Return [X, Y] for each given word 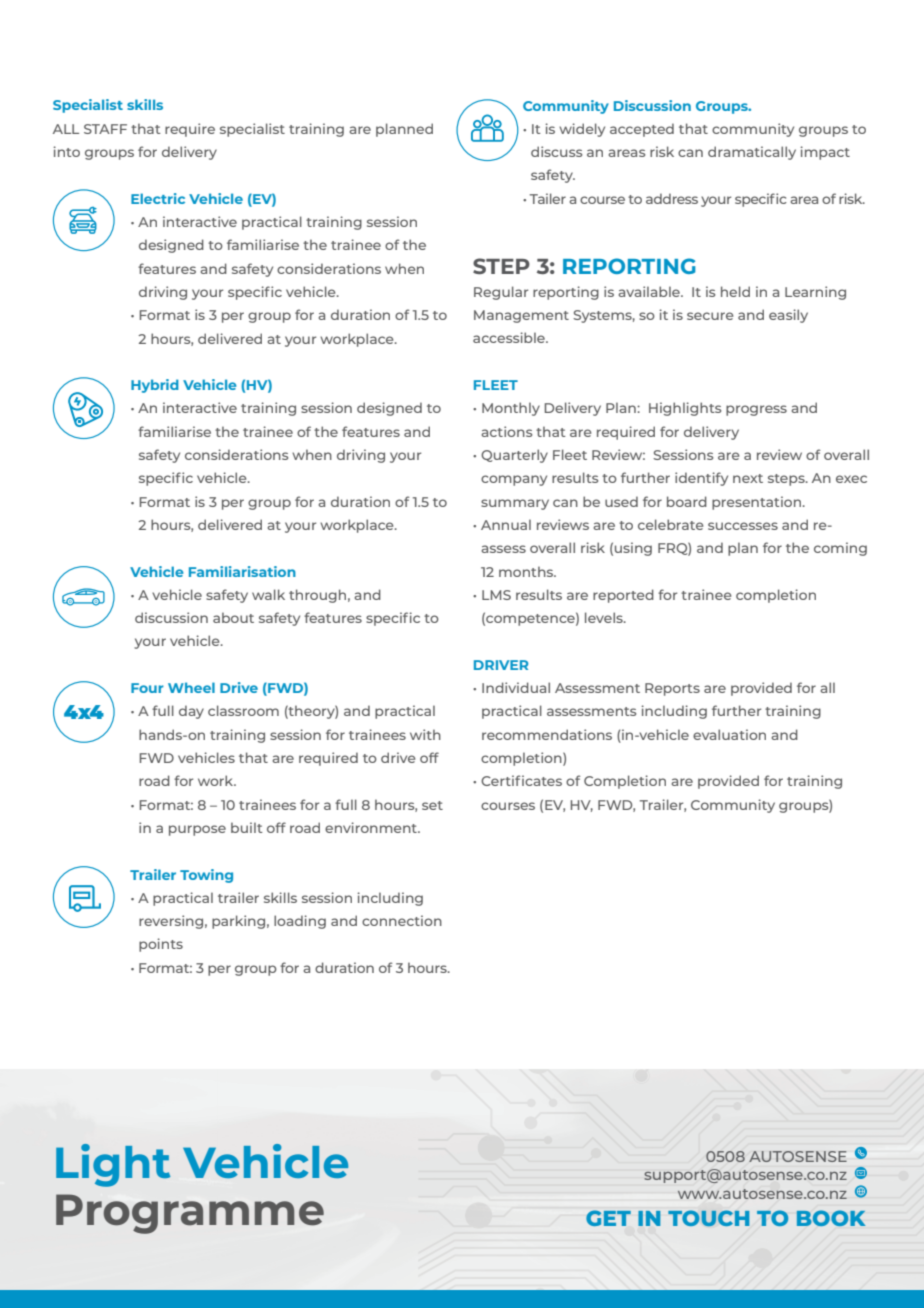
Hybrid [155, 386]
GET [608, 1218]
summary [515, 504]
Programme [190, 1214]
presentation [758, 503]
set [432, 805]
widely [582, 130]
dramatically [752, 153]
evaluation [729, 734]
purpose [197, 830]
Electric [158, 198]
